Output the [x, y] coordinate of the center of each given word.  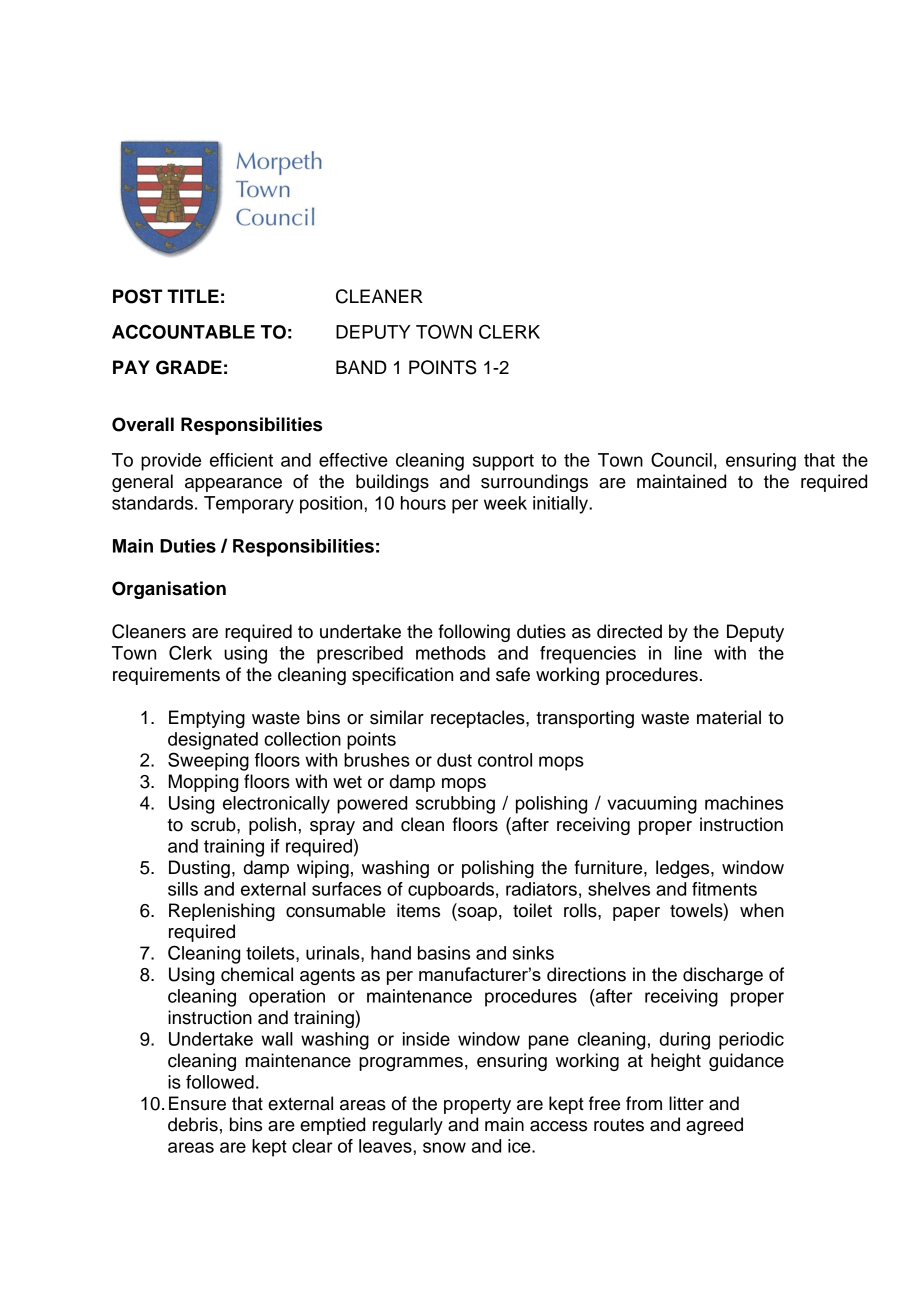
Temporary [249, 505]
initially [561, 505]
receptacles [479, 719]
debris [193, 1124]
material [729, 717]
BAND [361, 367]
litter [686, 1103]
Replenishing [222, 912]
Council [681, 459]
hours [423, 503]
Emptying [207, 719]
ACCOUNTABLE [183, 331]
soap [476, 914]
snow [444, 1147]
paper [636, 914]
